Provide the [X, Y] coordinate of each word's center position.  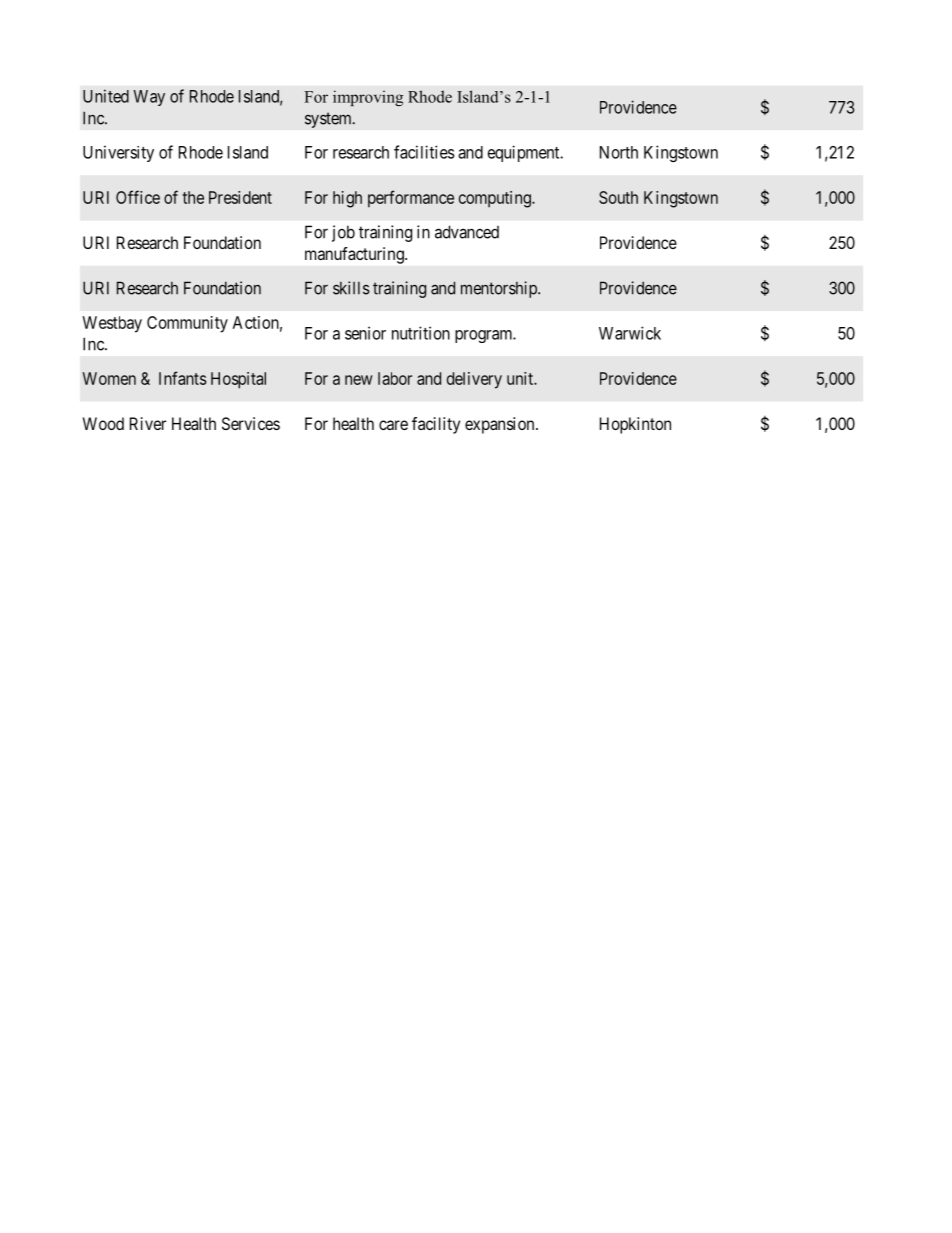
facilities [424, 152]
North [619, 152]
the [193, 197]
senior [365, 333]
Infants [182, 378]
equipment [525, 153]
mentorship [500, 289]
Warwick [630, 333]
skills [351, 288]
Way [149, 98]
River [148, 423]
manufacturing [355, 255]
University [118, 153]
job [343, 233]
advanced [467, 232]
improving [368, 98]
